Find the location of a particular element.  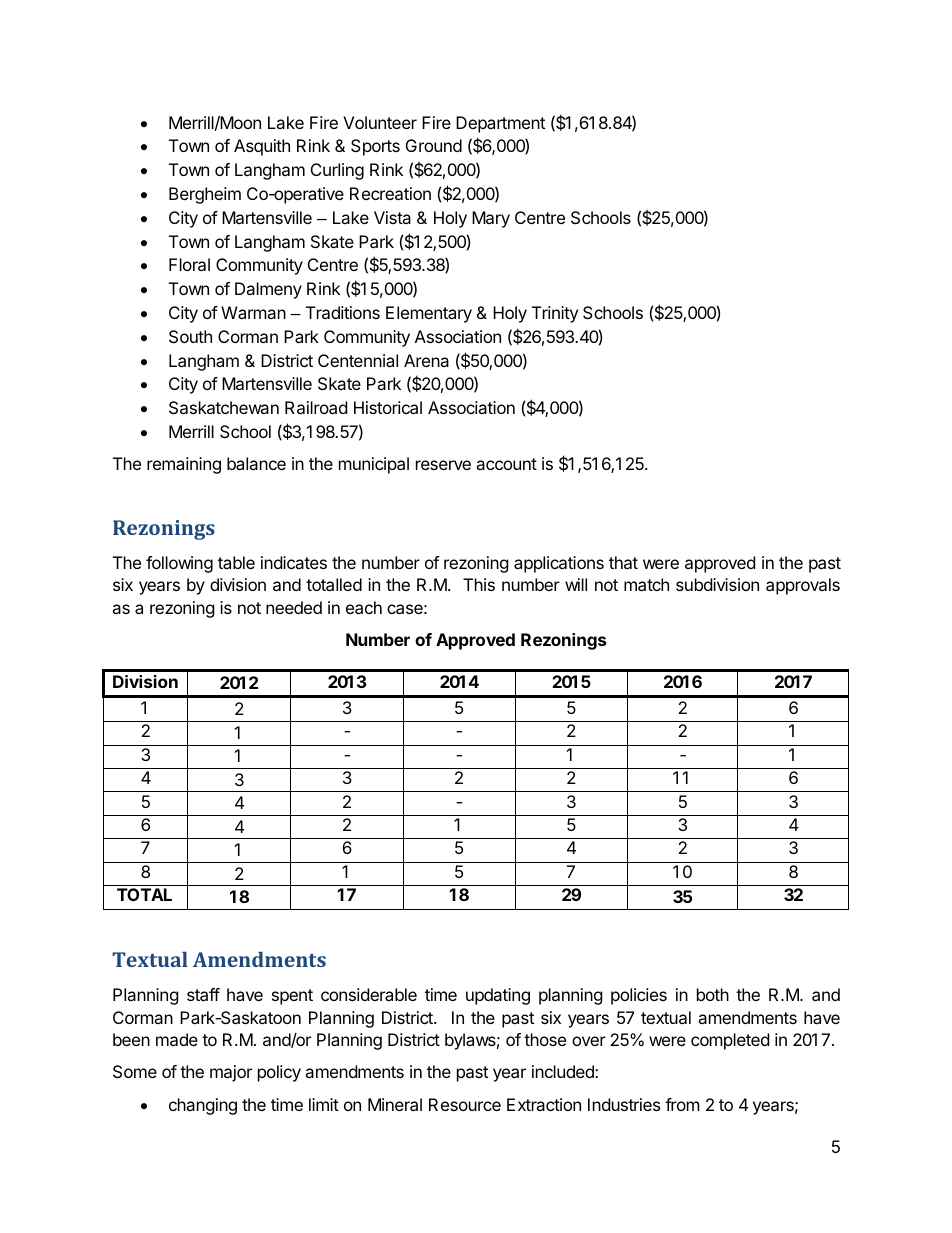

needed is located at coordinates (294, 607).
